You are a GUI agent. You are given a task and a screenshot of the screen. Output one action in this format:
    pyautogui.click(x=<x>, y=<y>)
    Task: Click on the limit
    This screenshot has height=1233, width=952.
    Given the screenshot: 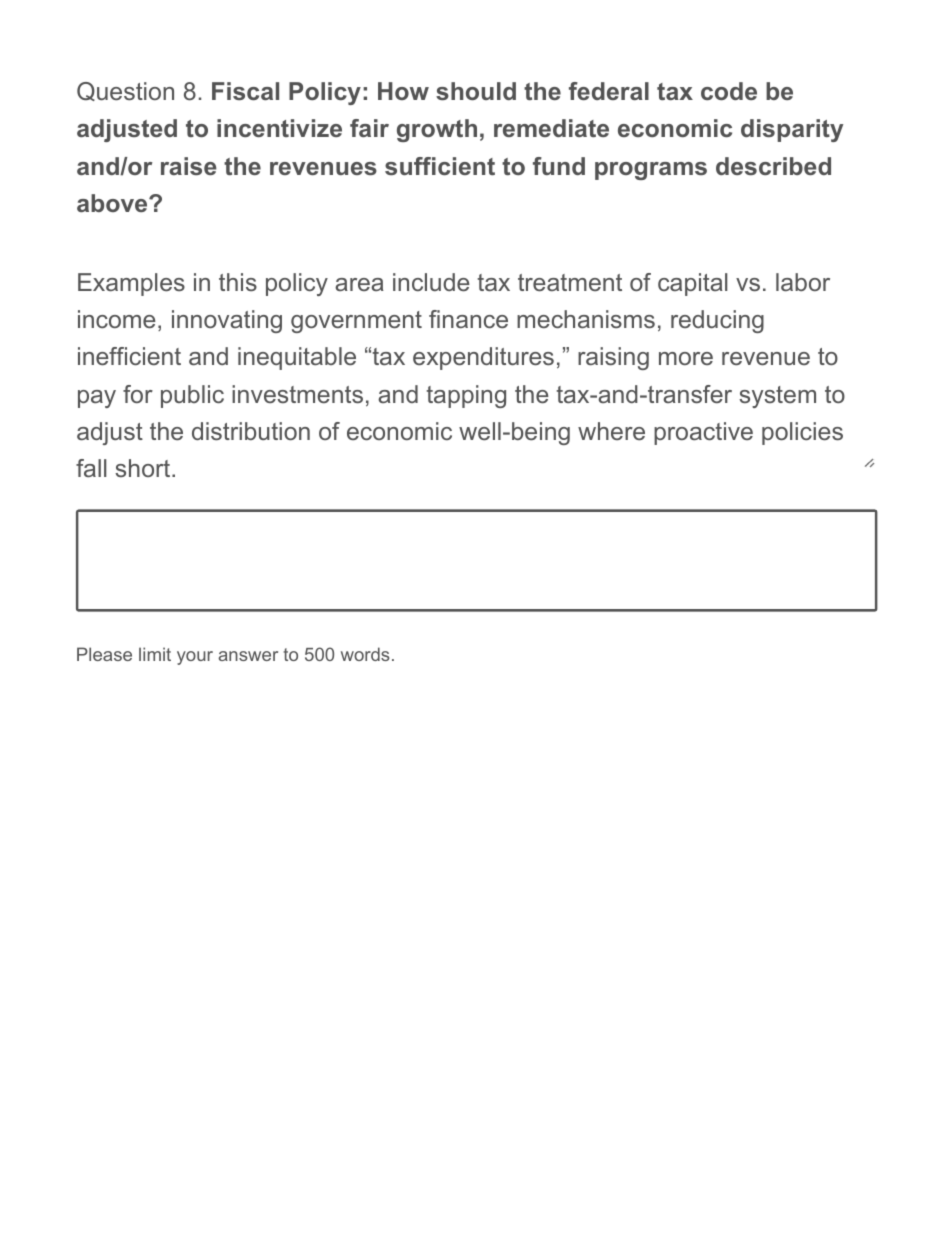 What is the action you would take?
    pyautogui.click(x=155, y=654)
